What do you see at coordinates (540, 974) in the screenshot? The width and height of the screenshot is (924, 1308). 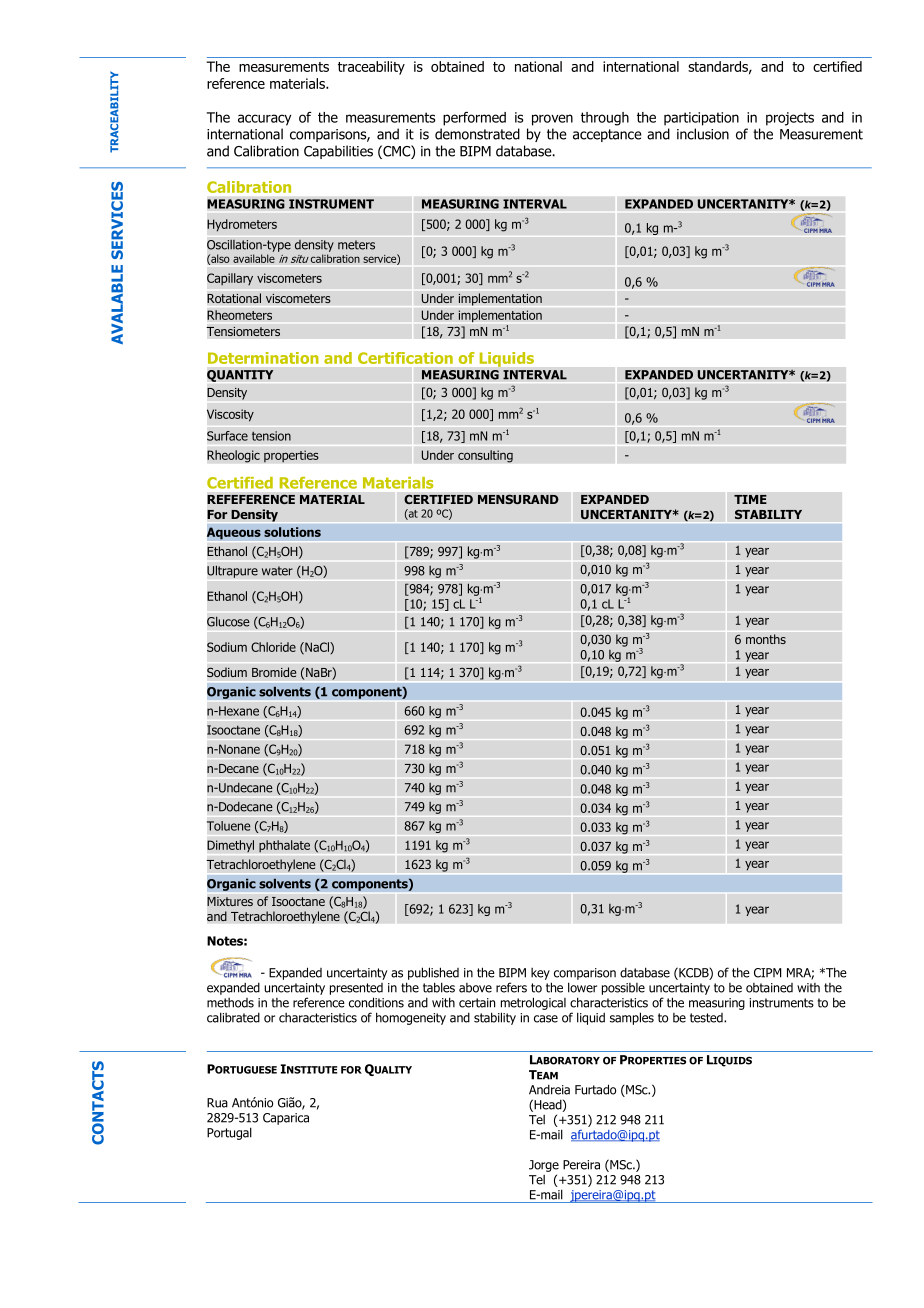 I see `key` at bounding box center [540, 974].
